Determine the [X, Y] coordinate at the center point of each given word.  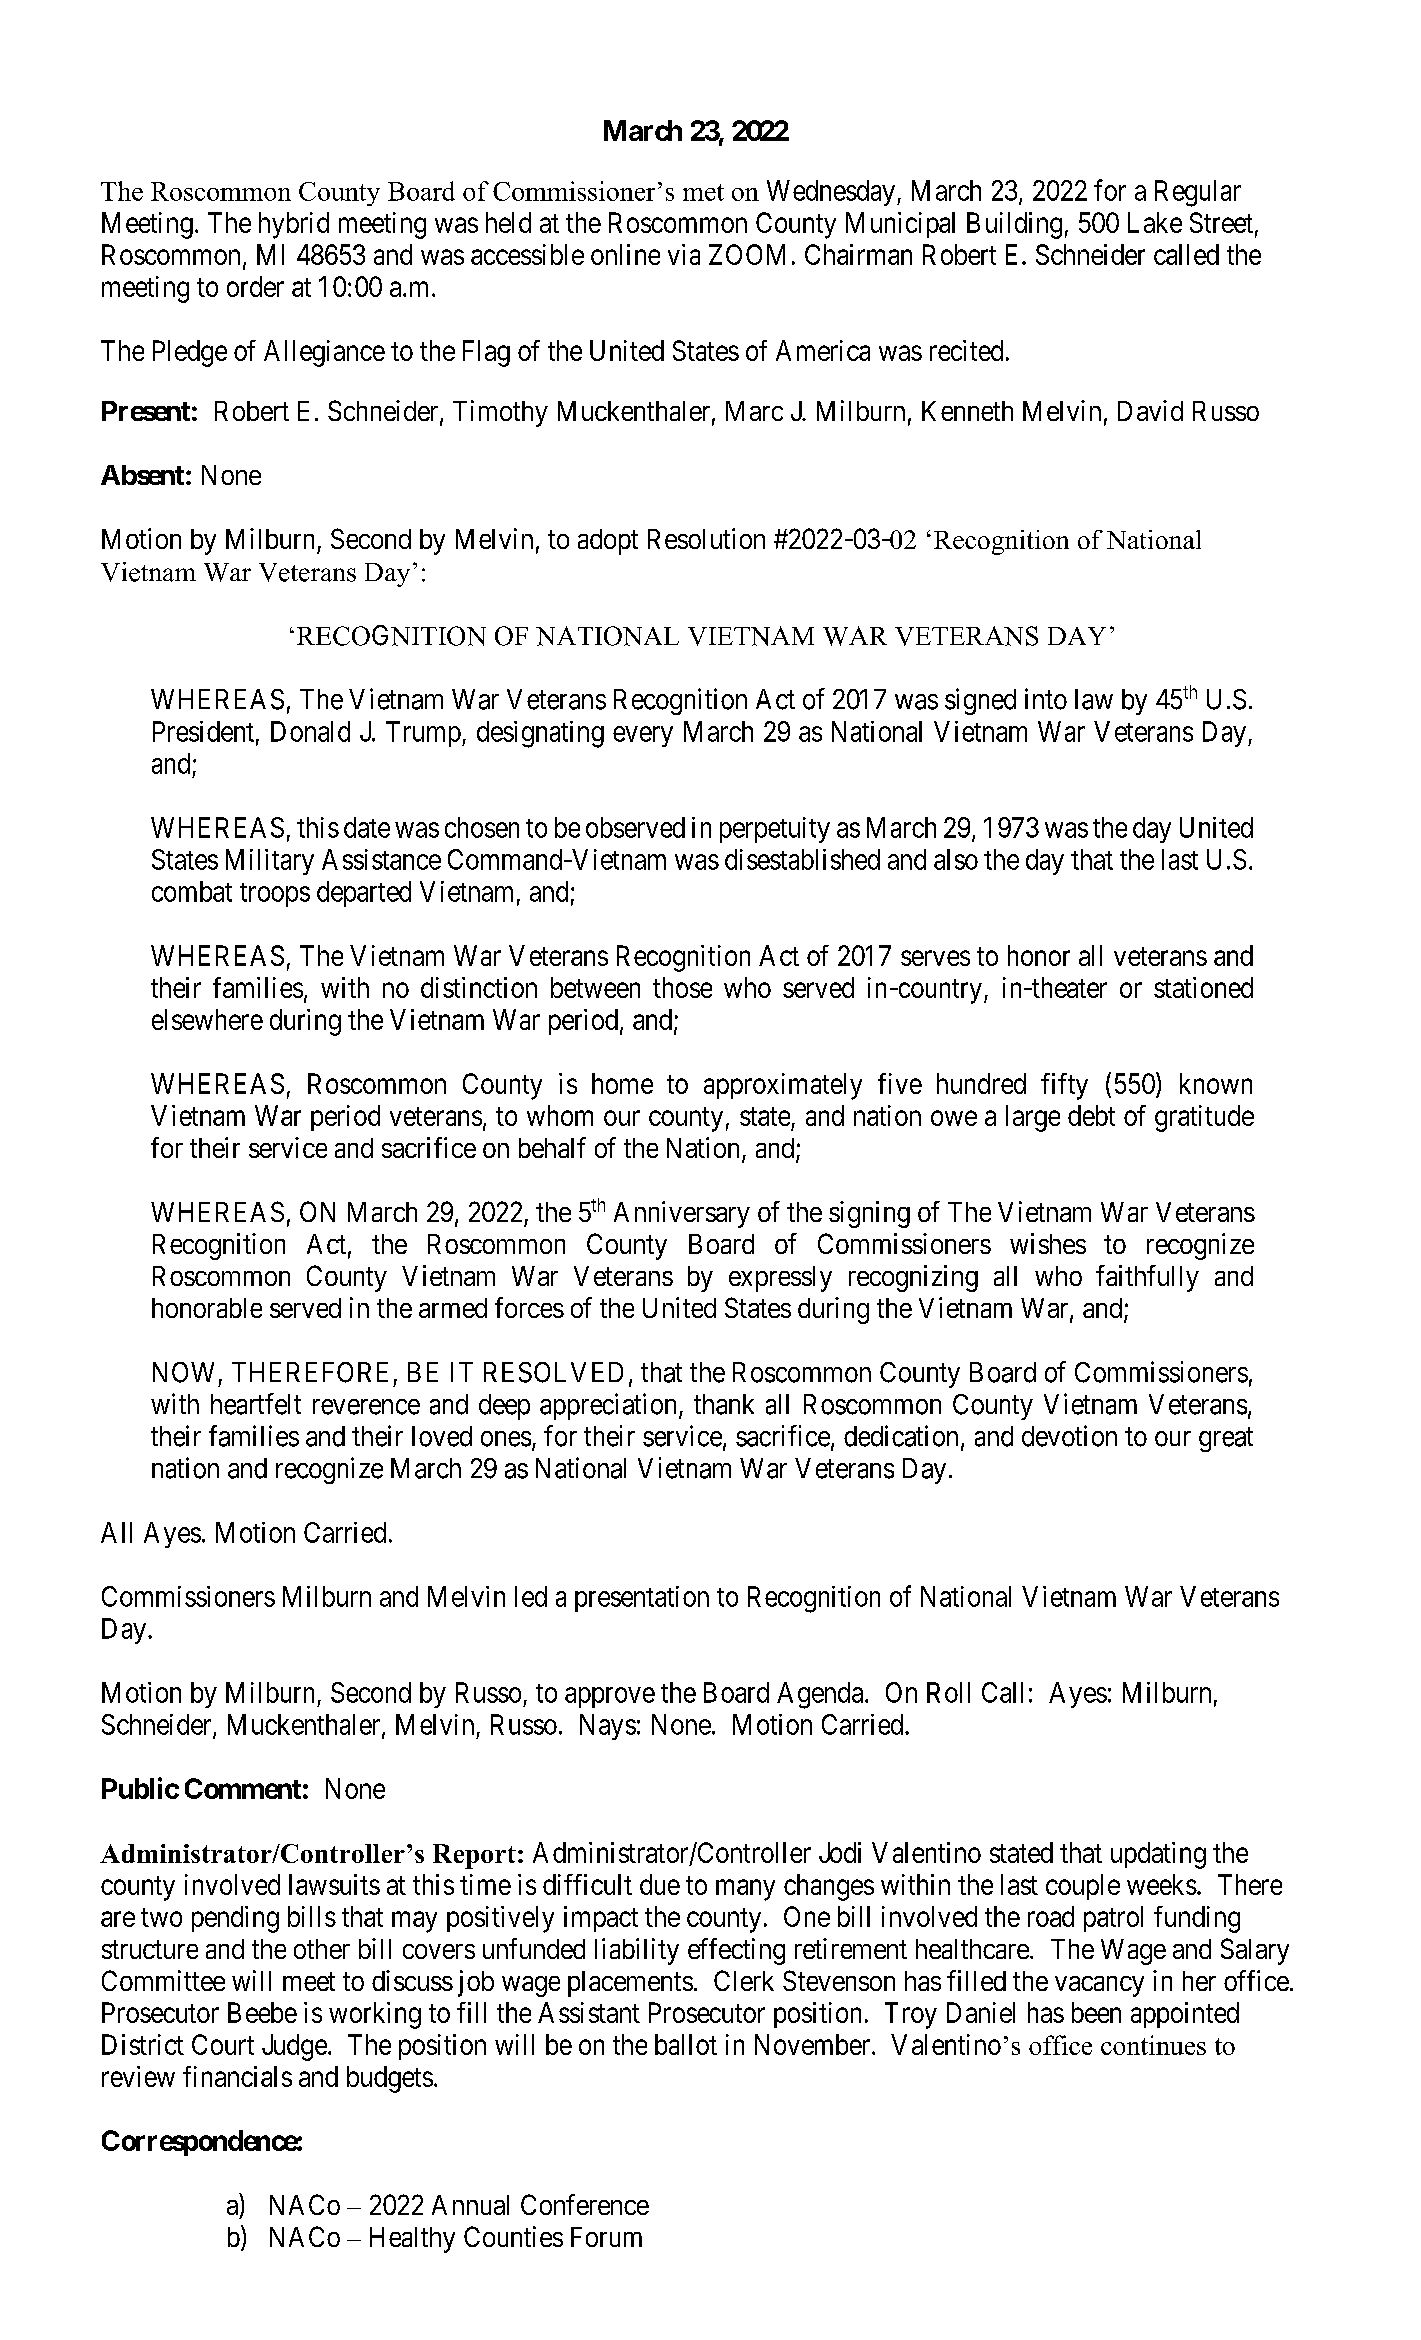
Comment [243, 1788]
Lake [1155, 222]
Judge [294, 2047]
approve [610, 1697]
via [684, 254]
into [1046, 699]
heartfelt [256, 1404]
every [643, 736]
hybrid [294, 225]
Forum [606, 2237]
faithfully [1147, 1278]
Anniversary [682, 1214]
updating [1158, 1855]
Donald [310, 731]
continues [1153, 2045]
